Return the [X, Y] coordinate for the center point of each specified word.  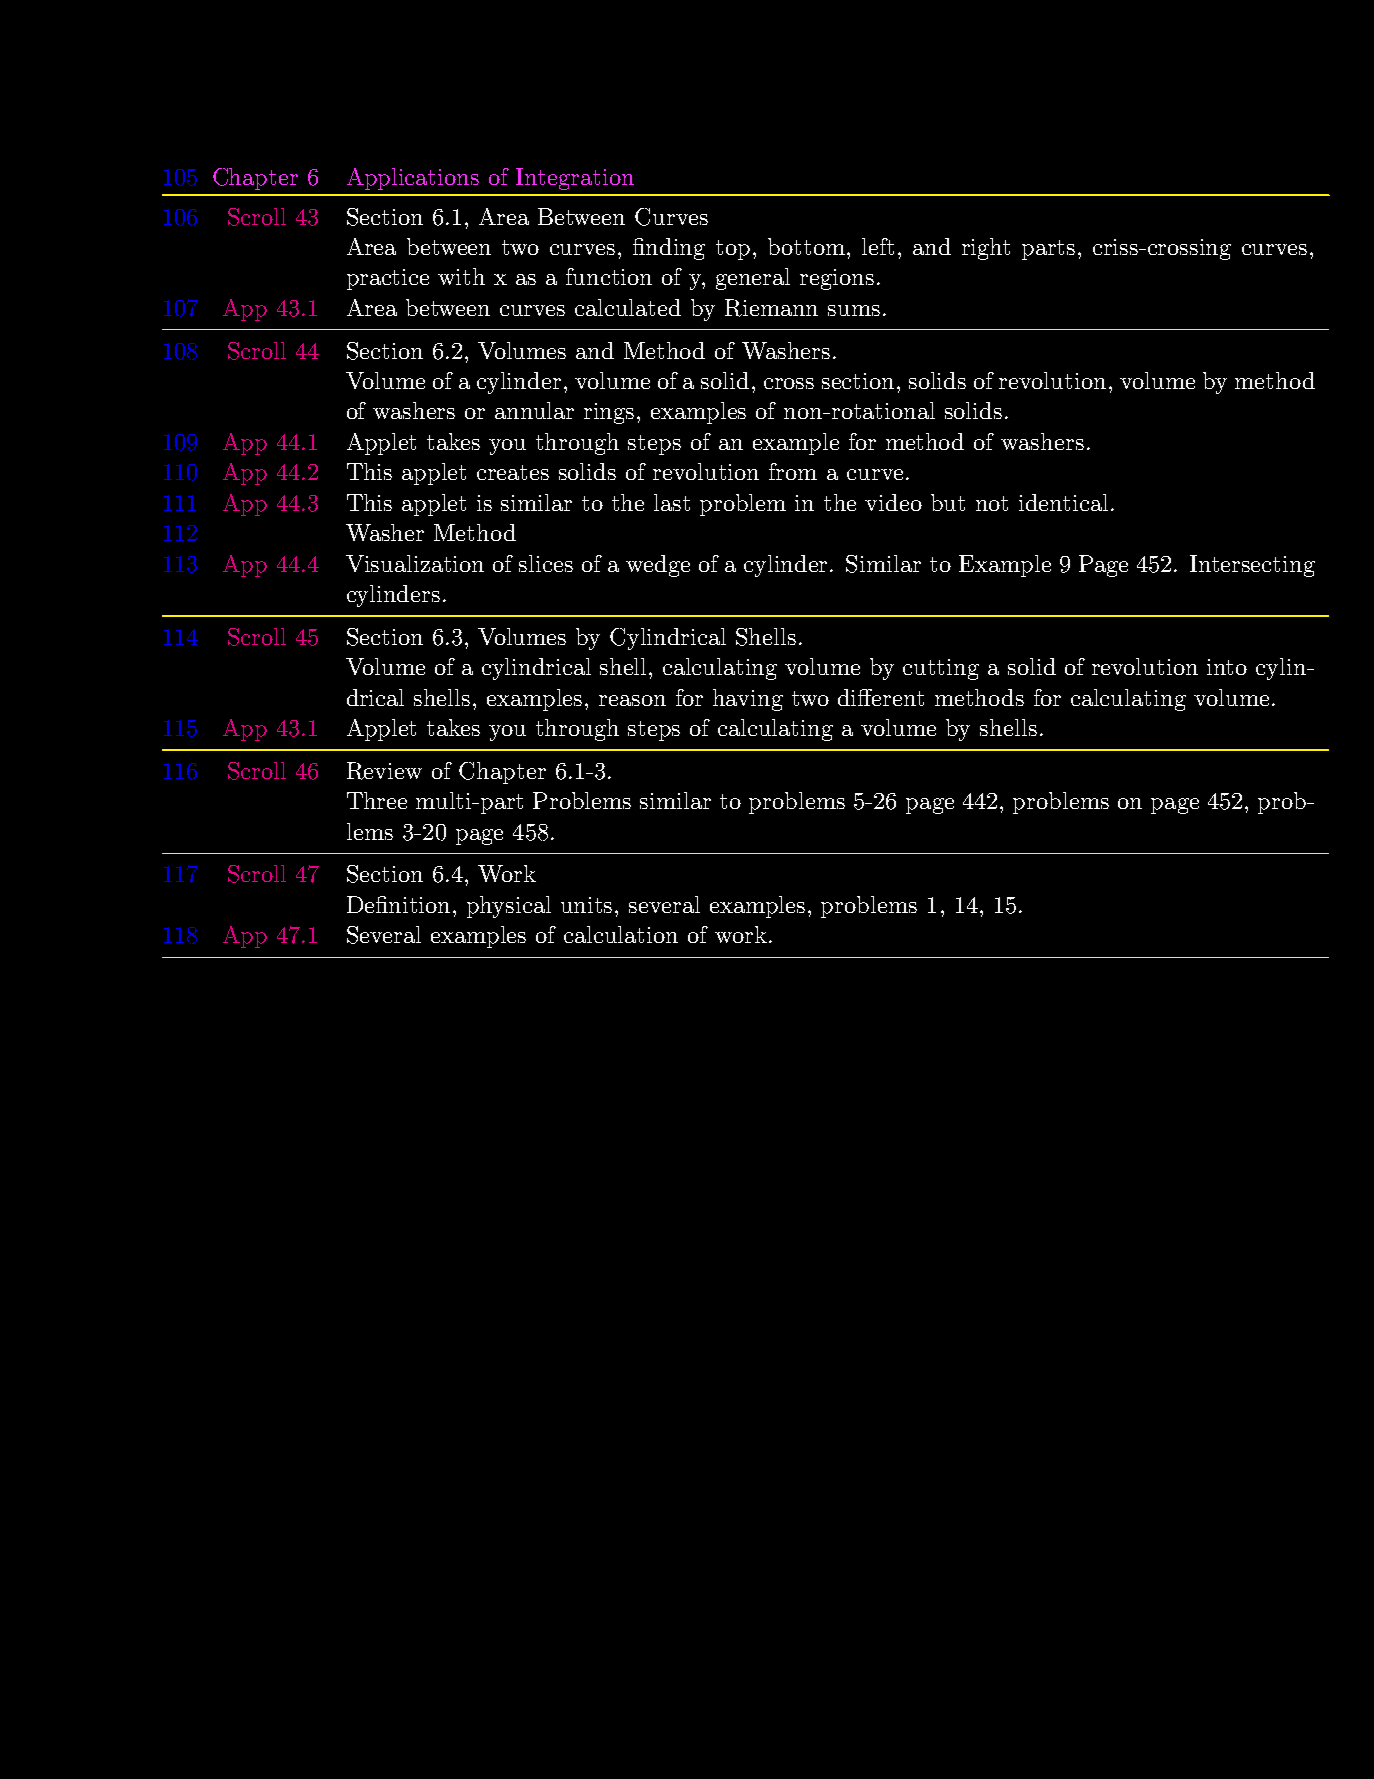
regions [837, 279]
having [748, 700]
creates [513, 472]
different [881, 697]
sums [854, 310]
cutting [941, 669]
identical [1063, 502]
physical [509, 907]
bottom [806, 246]
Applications [413, 179]
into [1227, 667]
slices [546, 563]
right [986, 249]
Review [384, 771]
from [793, 471]
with [461, 276]
